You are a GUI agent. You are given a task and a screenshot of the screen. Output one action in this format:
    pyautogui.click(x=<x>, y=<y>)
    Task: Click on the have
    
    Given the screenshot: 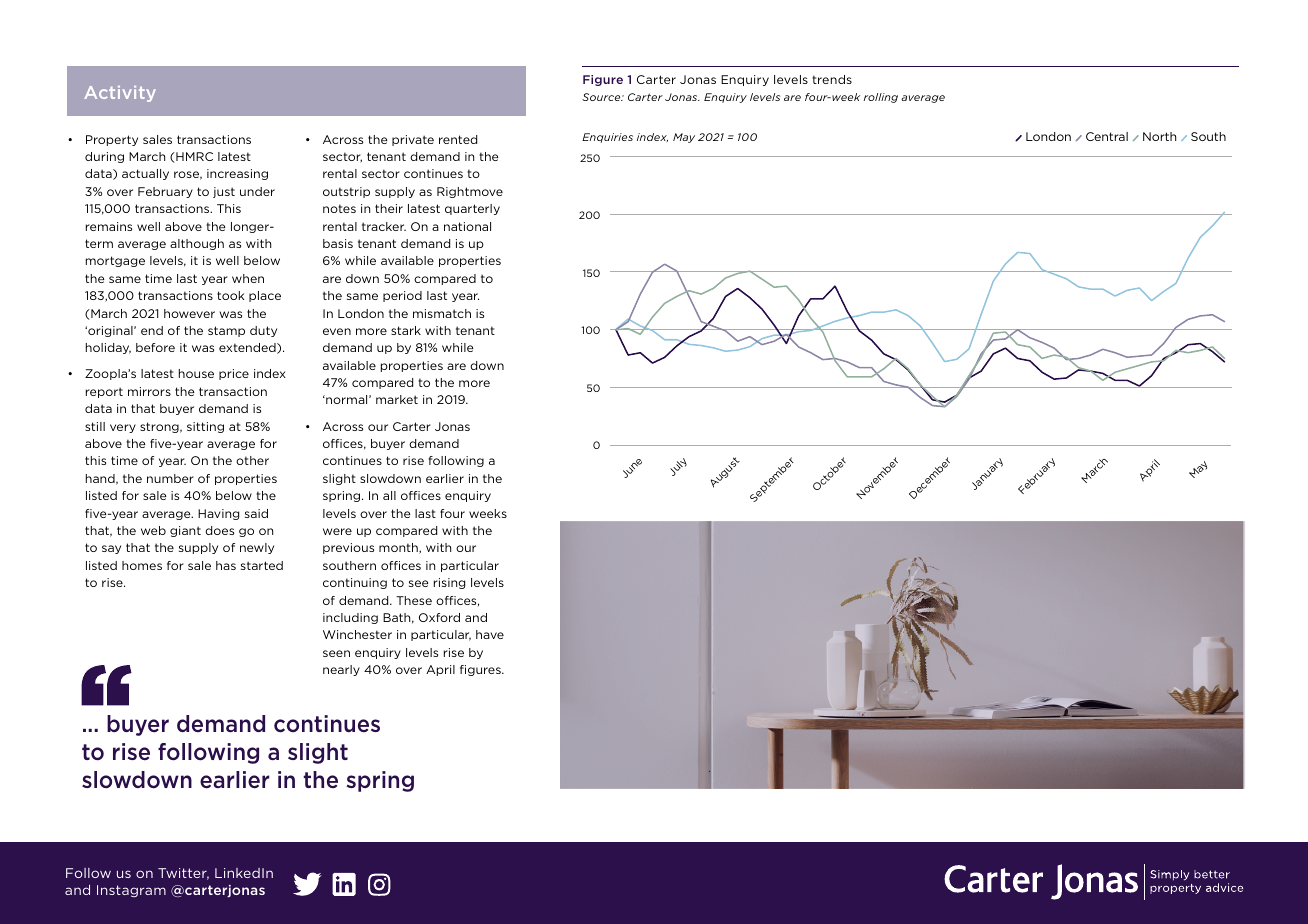 What is the action you would take?
    pyautogui.click(x=490, y=634)
